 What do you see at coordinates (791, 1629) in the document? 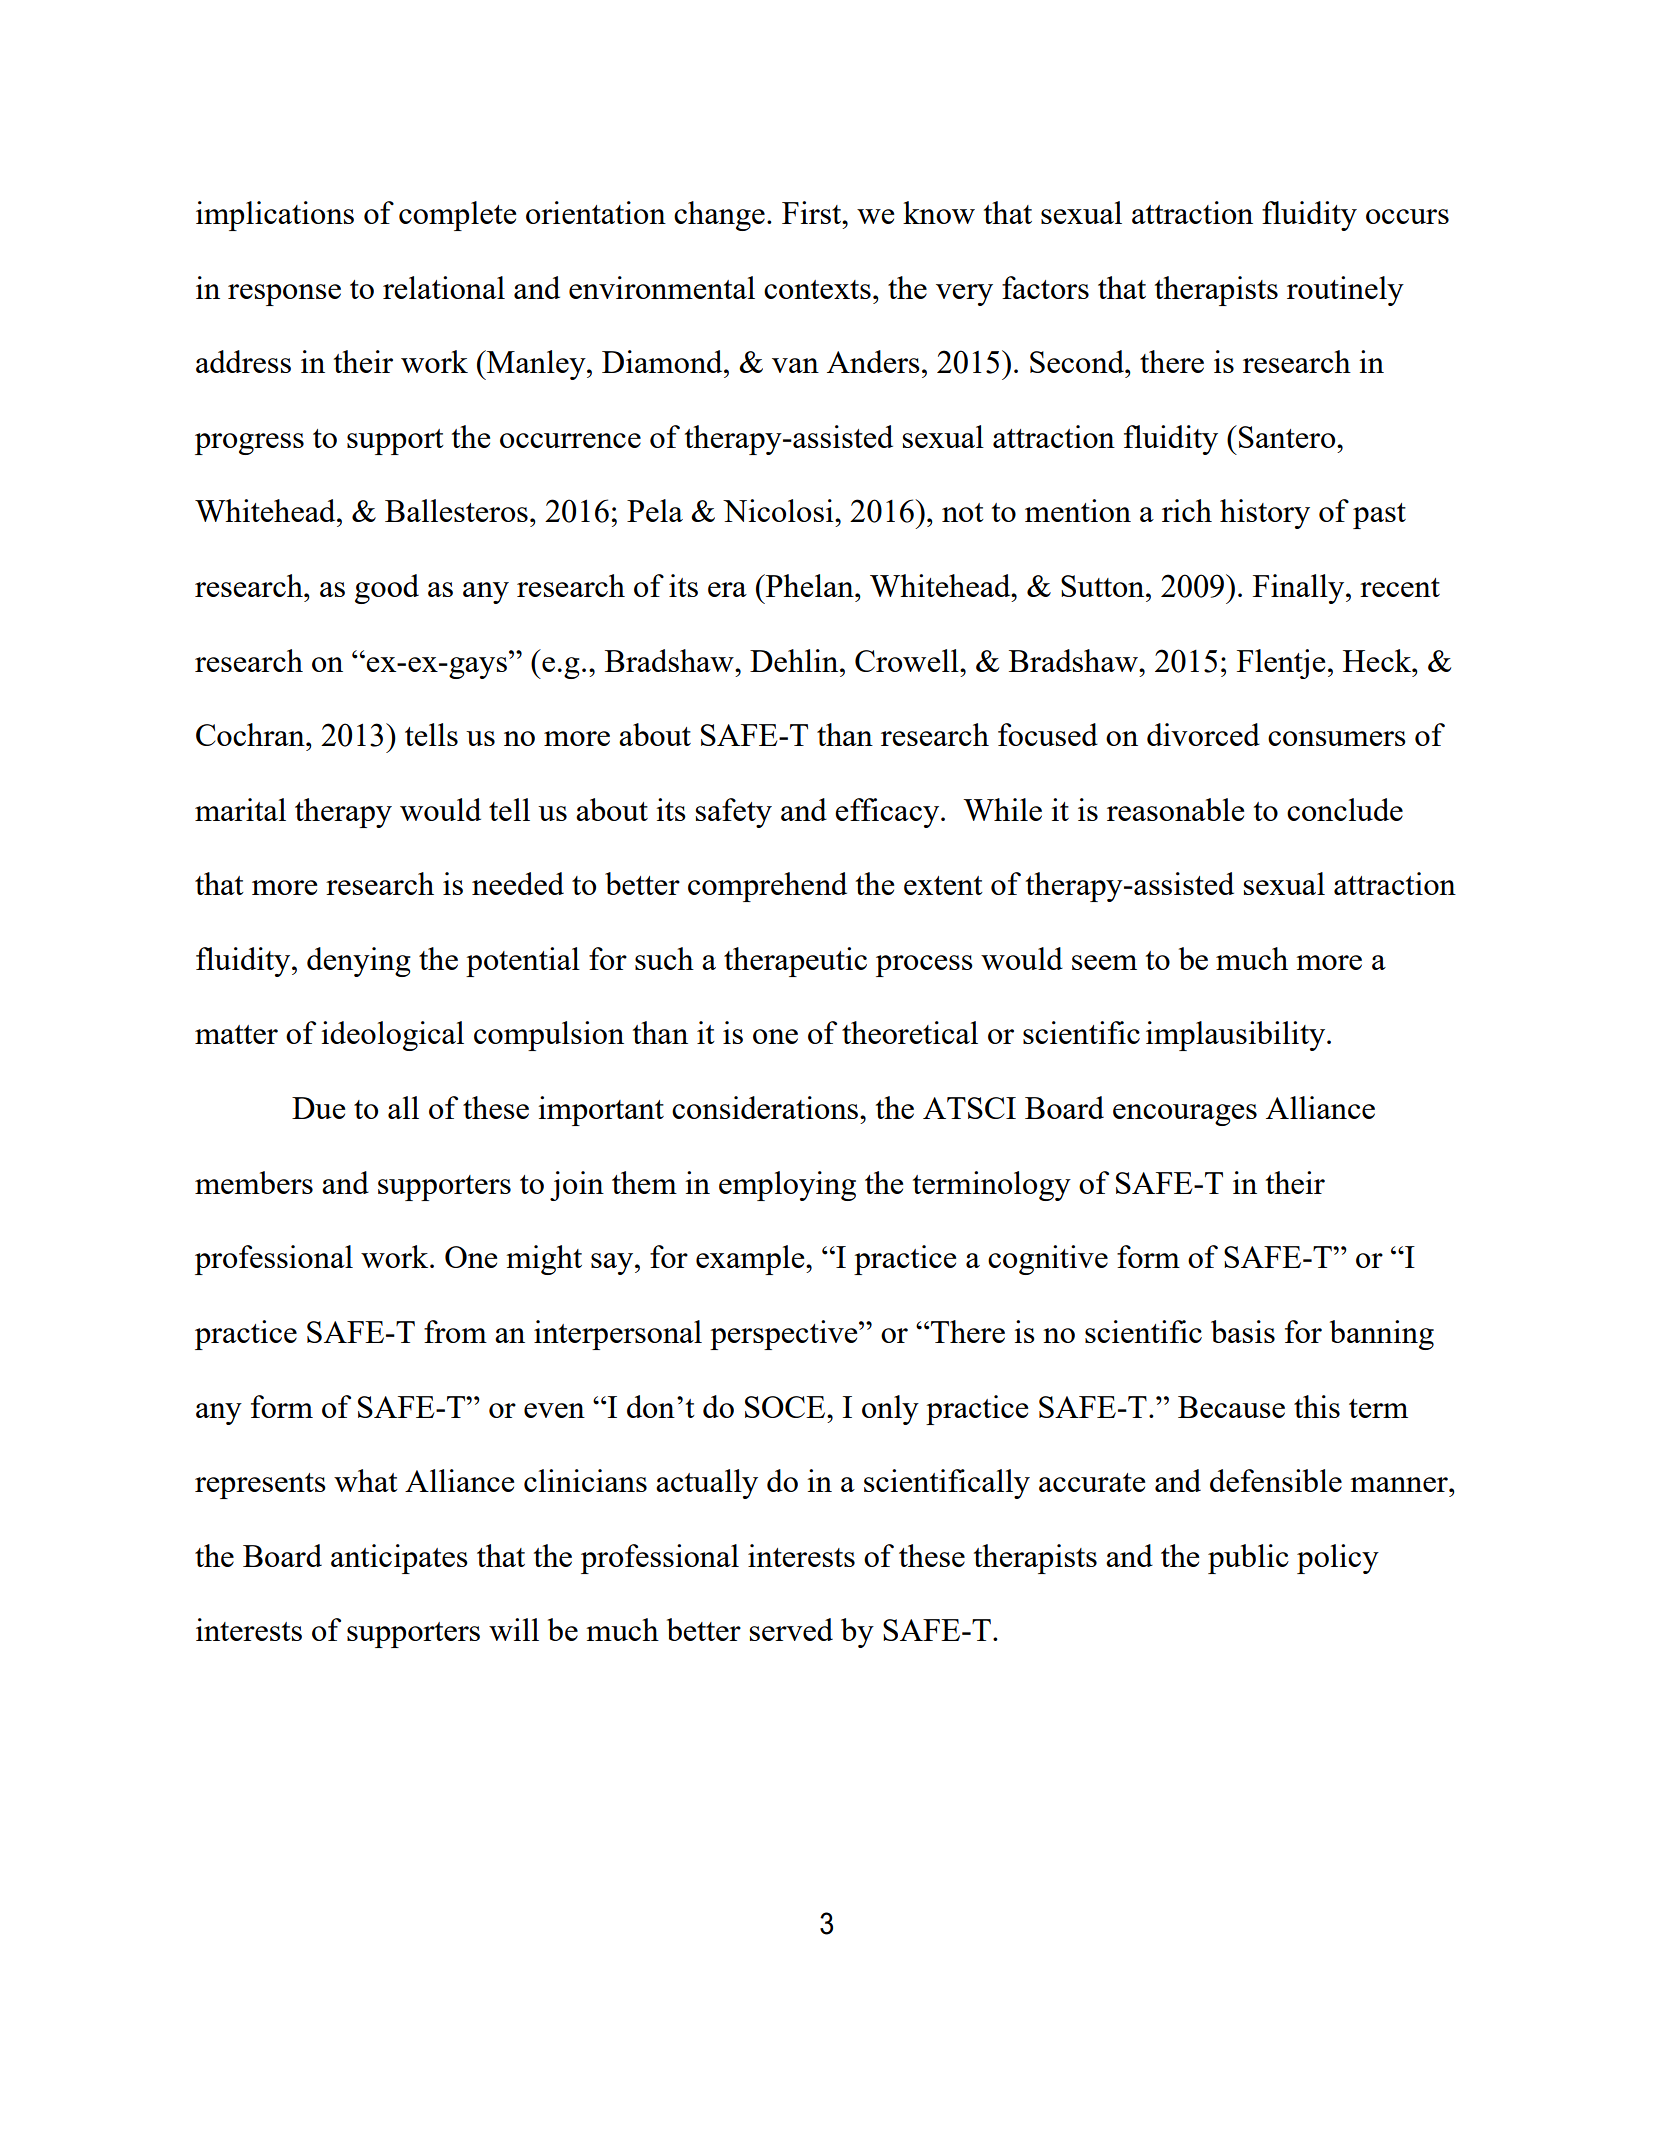
I see `served` at bounding box center [791, 1629].
